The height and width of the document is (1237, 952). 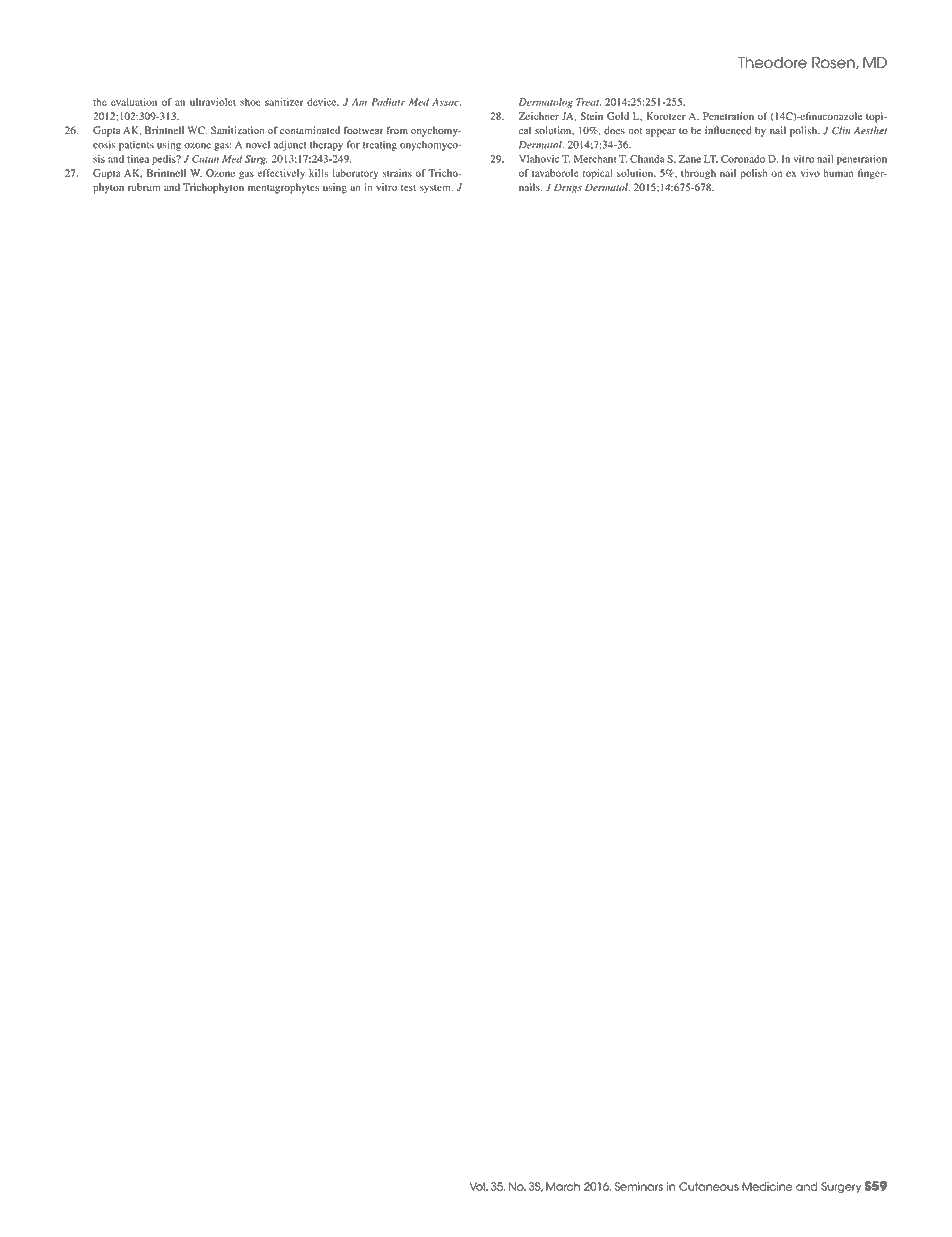 What do you see at coordinates (563, 1186) in the document?
I see `March` at bounding box center [563, 1186].
